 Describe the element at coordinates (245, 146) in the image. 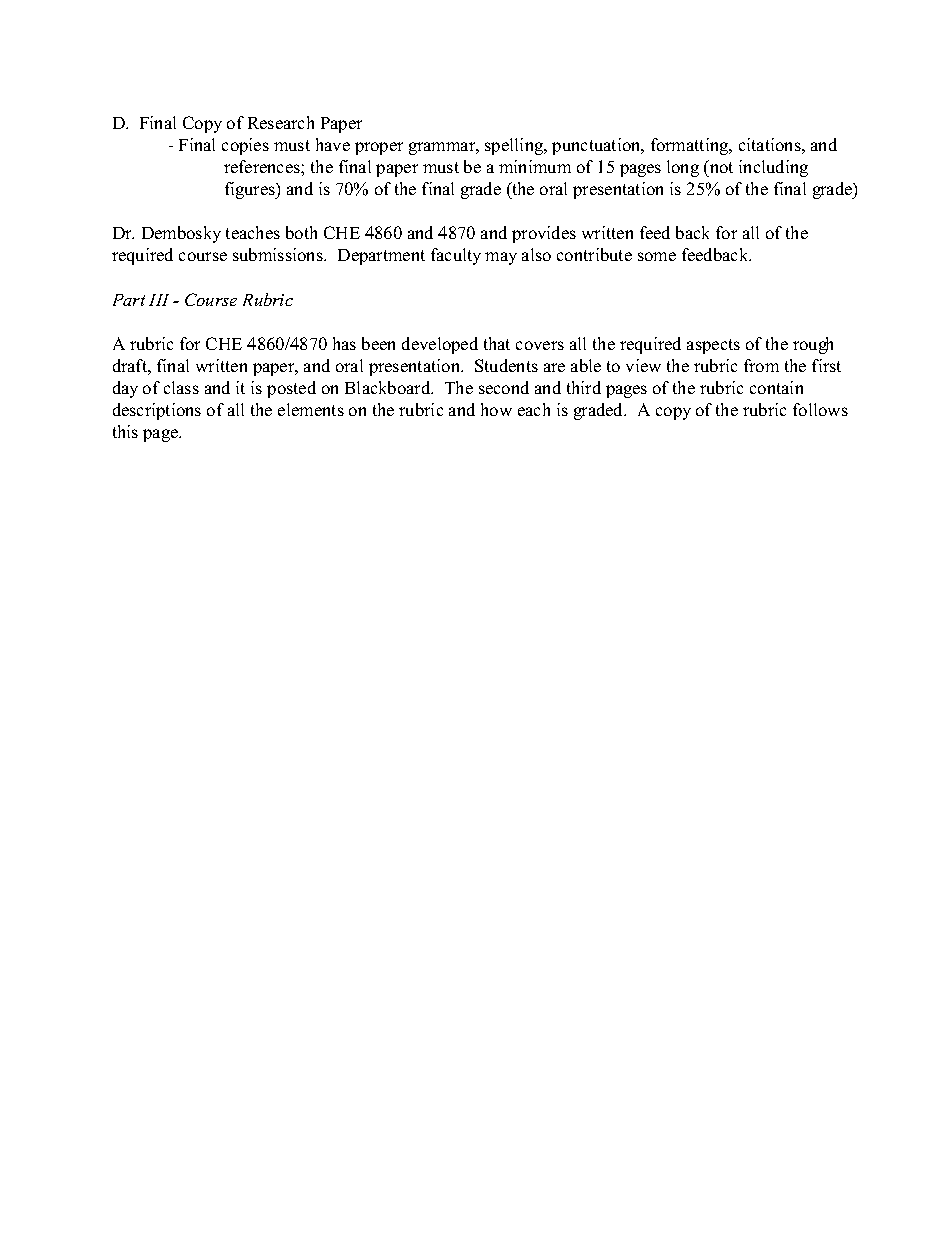

I see `copies` at that location.
